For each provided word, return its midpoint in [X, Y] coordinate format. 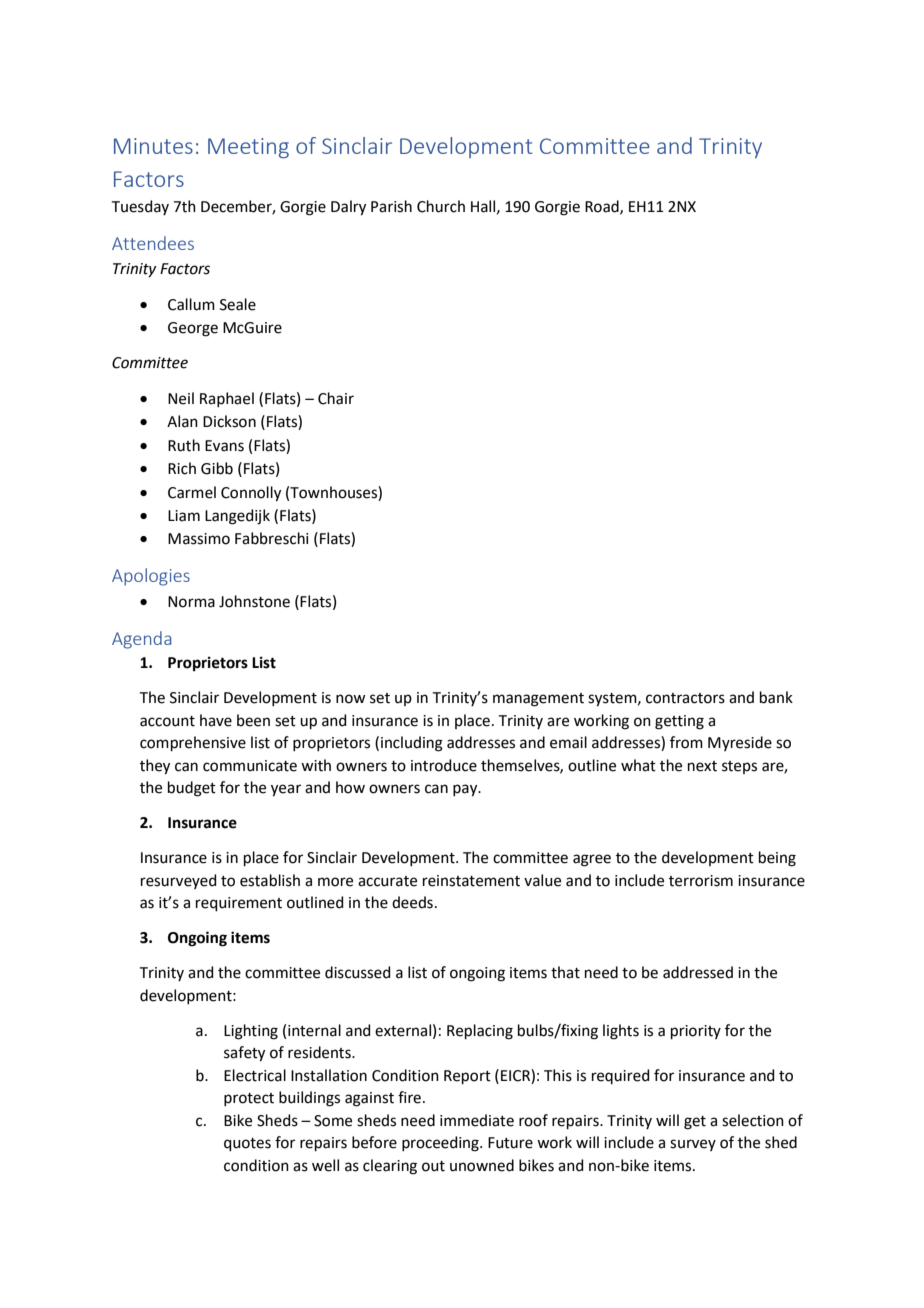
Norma [191, 602]
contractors [685, 698]
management [538, 700]
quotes [247, 1144]
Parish [391, 206]
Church [441, 206]
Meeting [248, 148]
